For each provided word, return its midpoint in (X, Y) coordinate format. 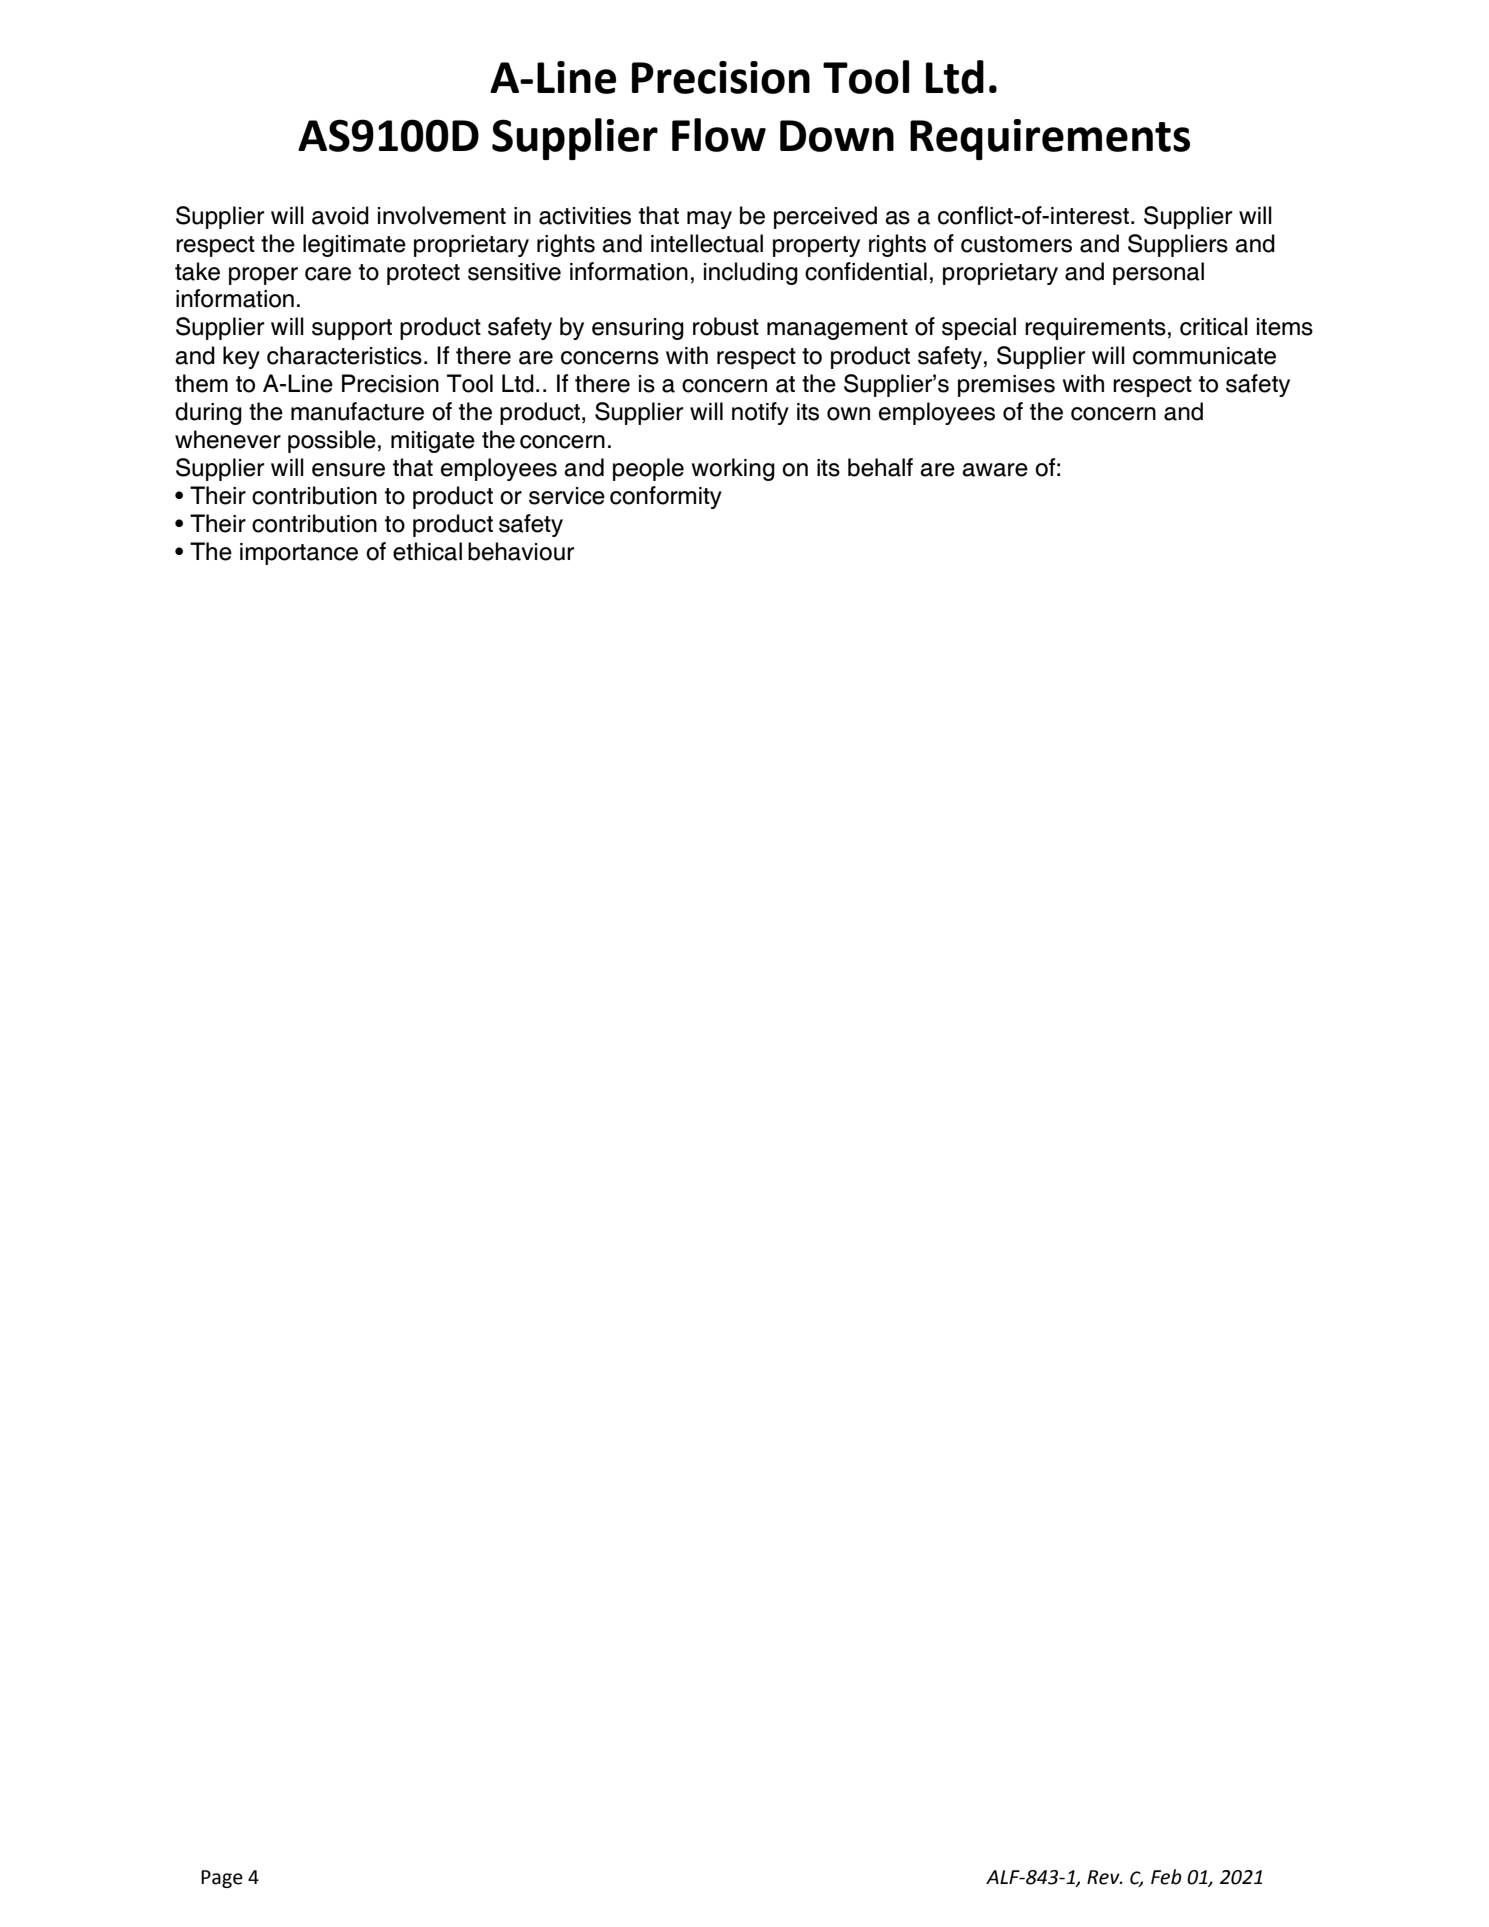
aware (995, 470)
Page (222, 1879)
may (709, 220)
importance (299, 554)
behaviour (521, 551)
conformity (666, 497)
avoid (340, 215)
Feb (1166, 1877)
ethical (427, 551)
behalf (880, 467)
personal (1158, 273)
